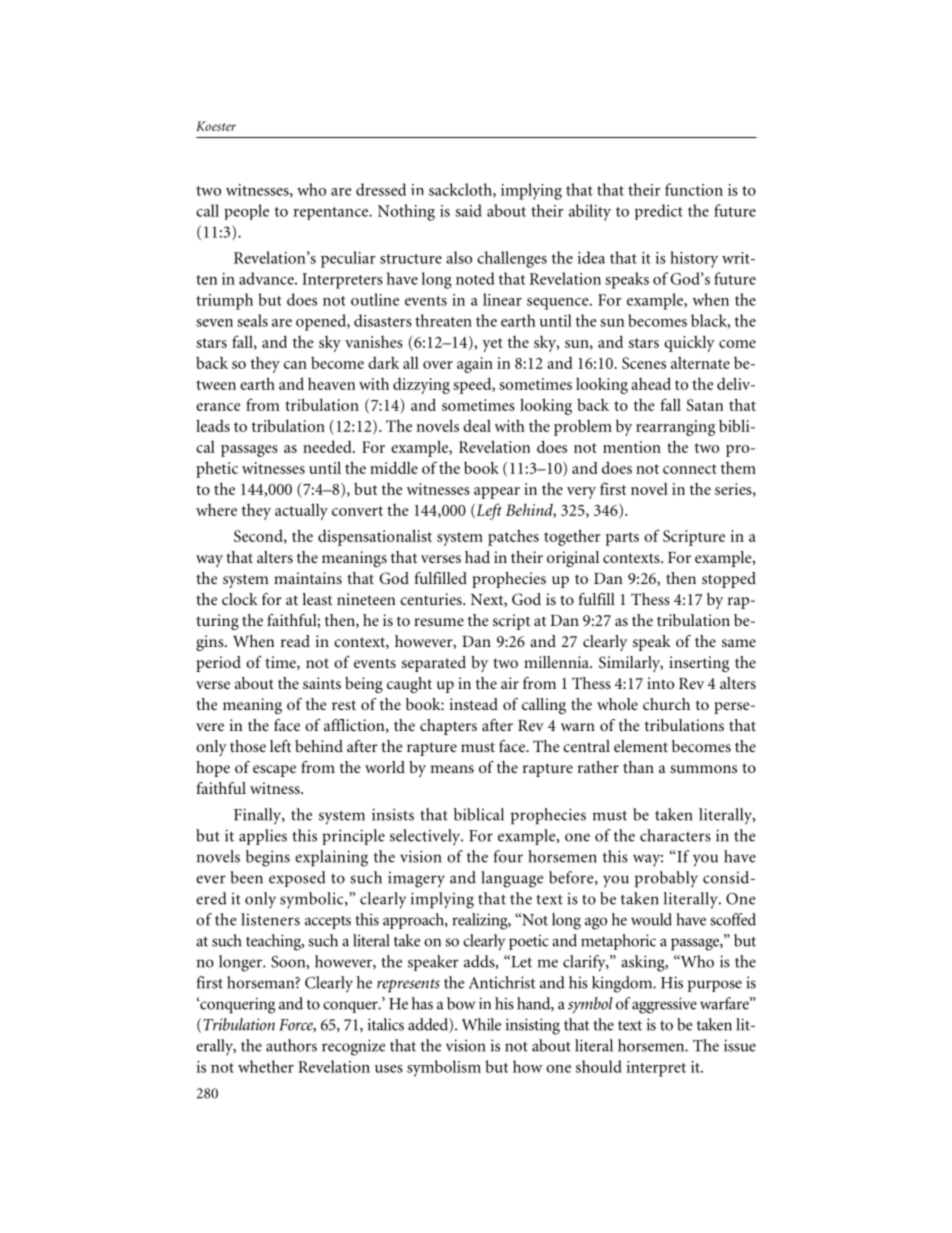  I want to click on aggressive, so click(664, 1005).
